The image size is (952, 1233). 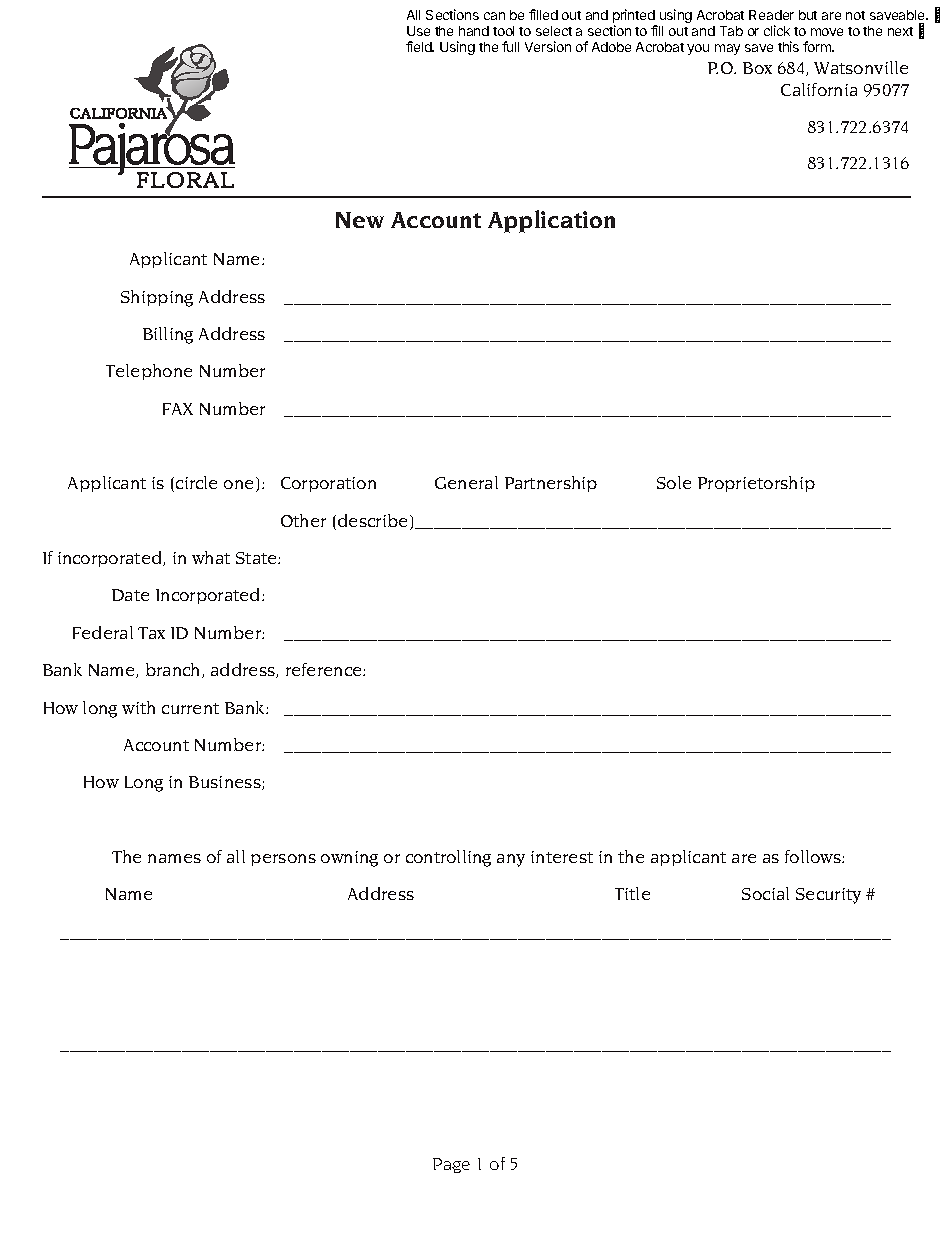 I want to click on Sole, so click(x=674, y=482).
